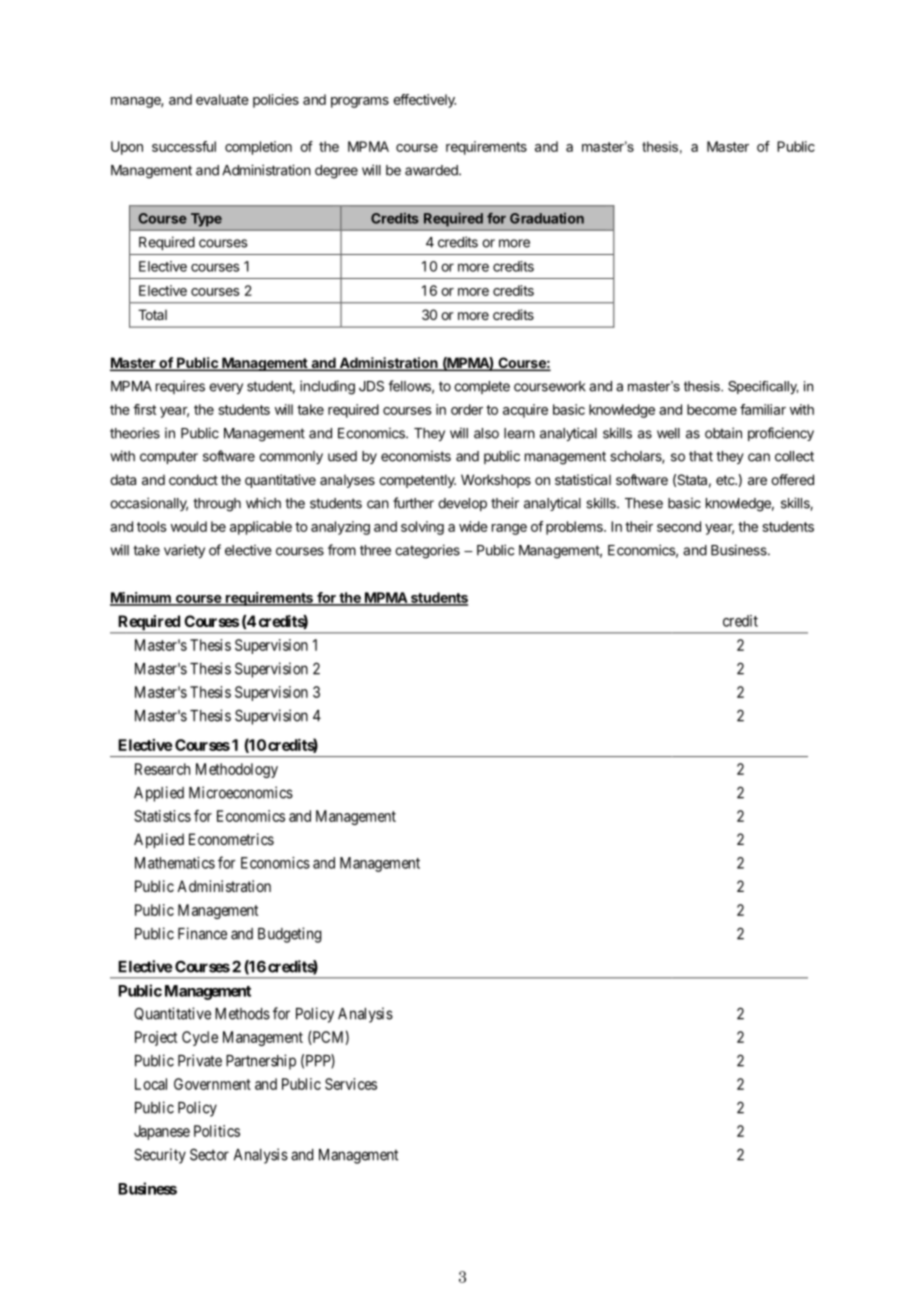  What do you see at coordinates (424, 101) in the screenshot?
I see `effectively` at bounding box center [424, 101].
